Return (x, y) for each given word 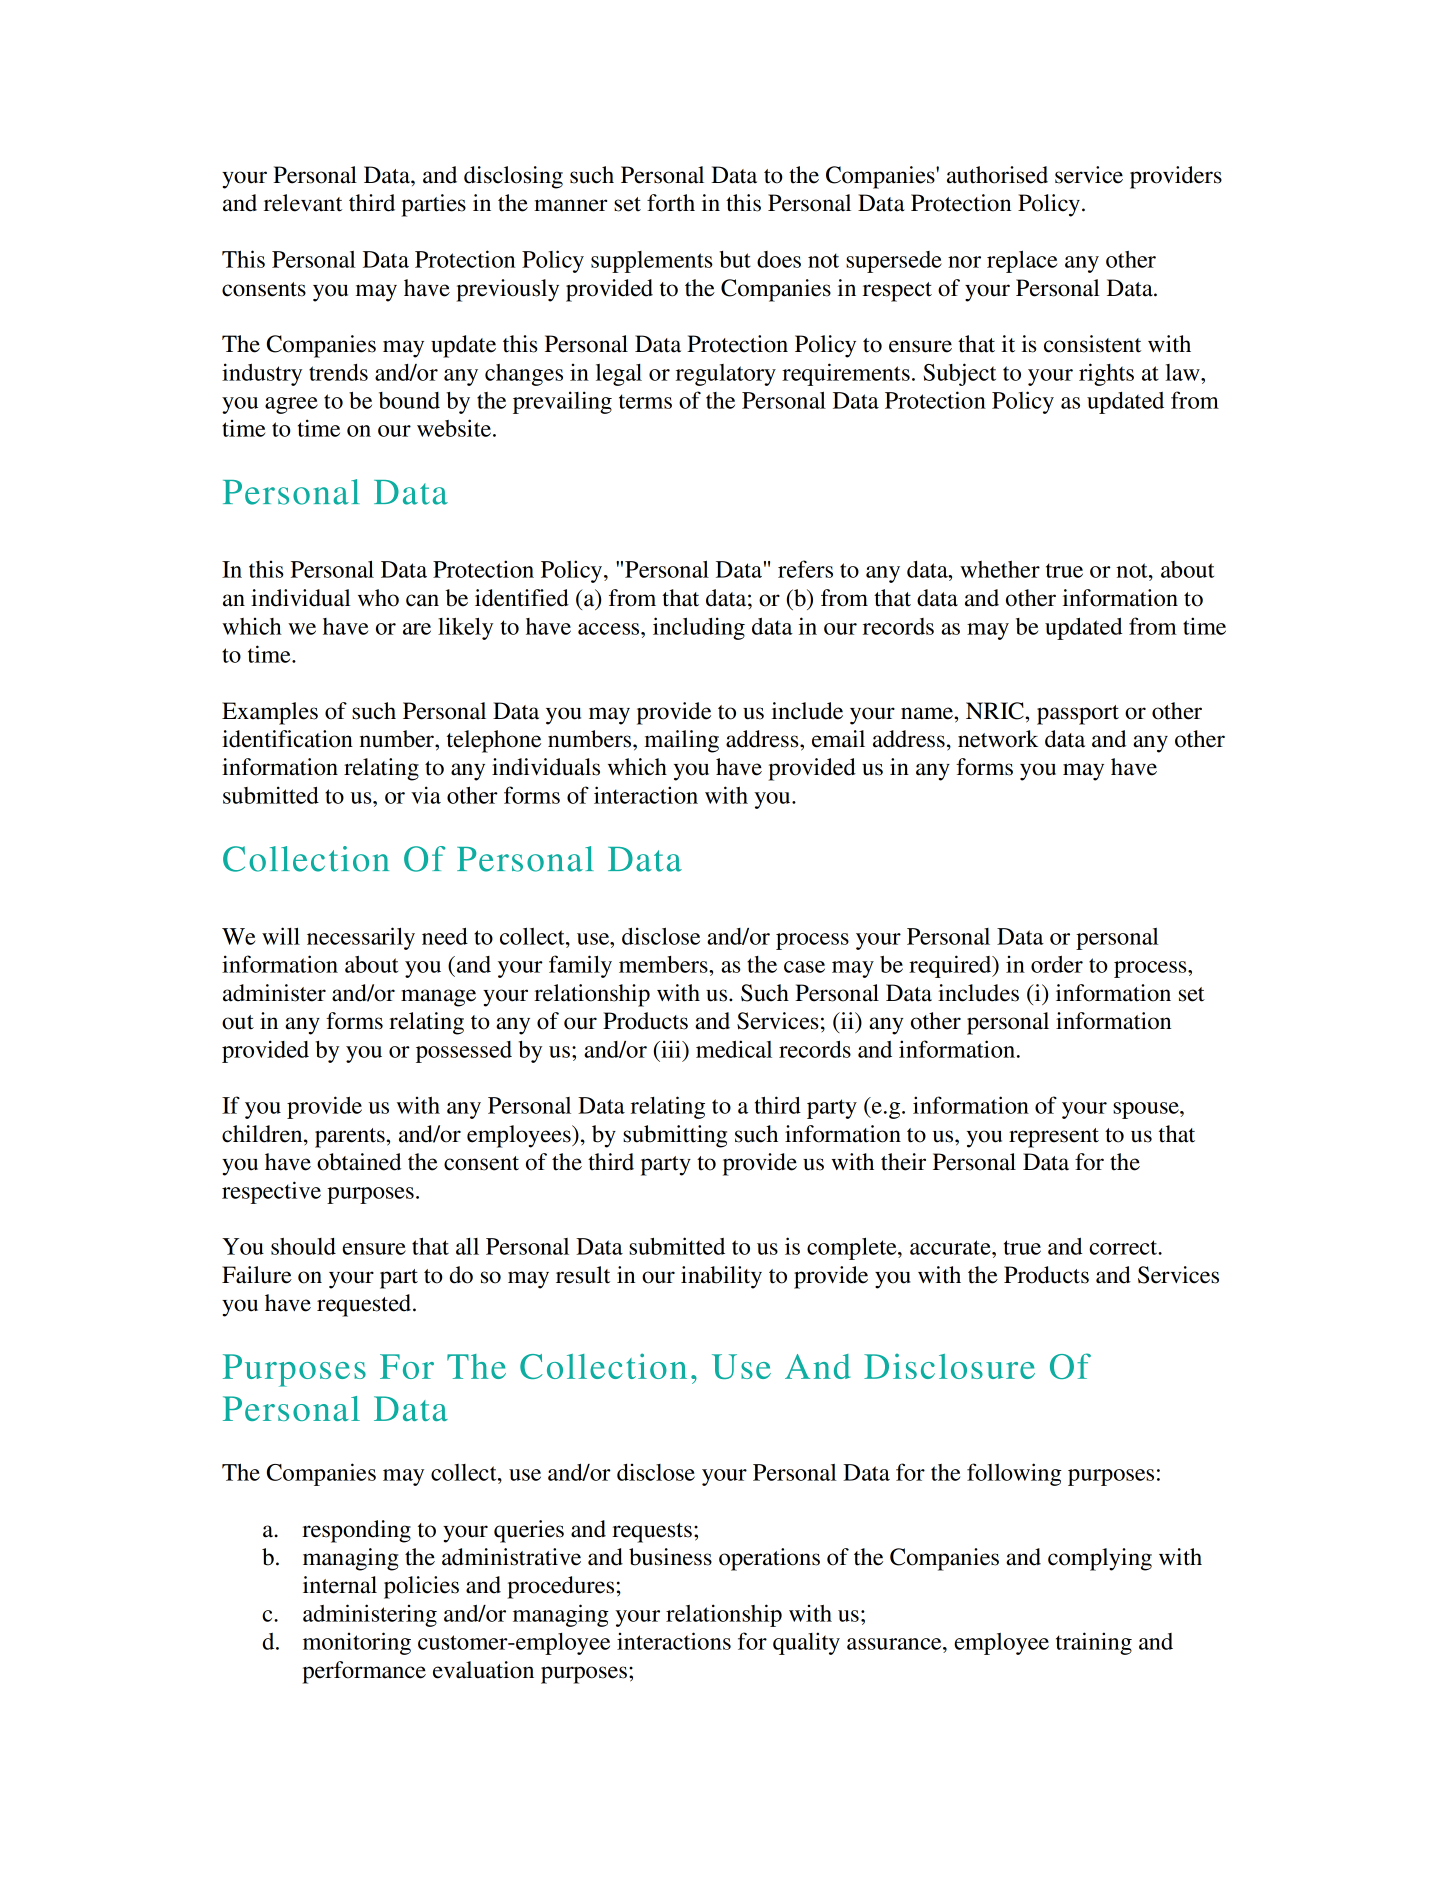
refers (805, 569)
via (426, 795)
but (735, 259)
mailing (682, 741)
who (378, 598)
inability (721, 1277)
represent (1054, 1138)
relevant (303, 203)
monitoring (357, 1643)
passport (1078, 715)
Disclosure (949, 1366)
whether (1000, 569)
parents (351, 1138)
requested (364, 1305)
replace (1022, 262)
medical (734, 1049)
